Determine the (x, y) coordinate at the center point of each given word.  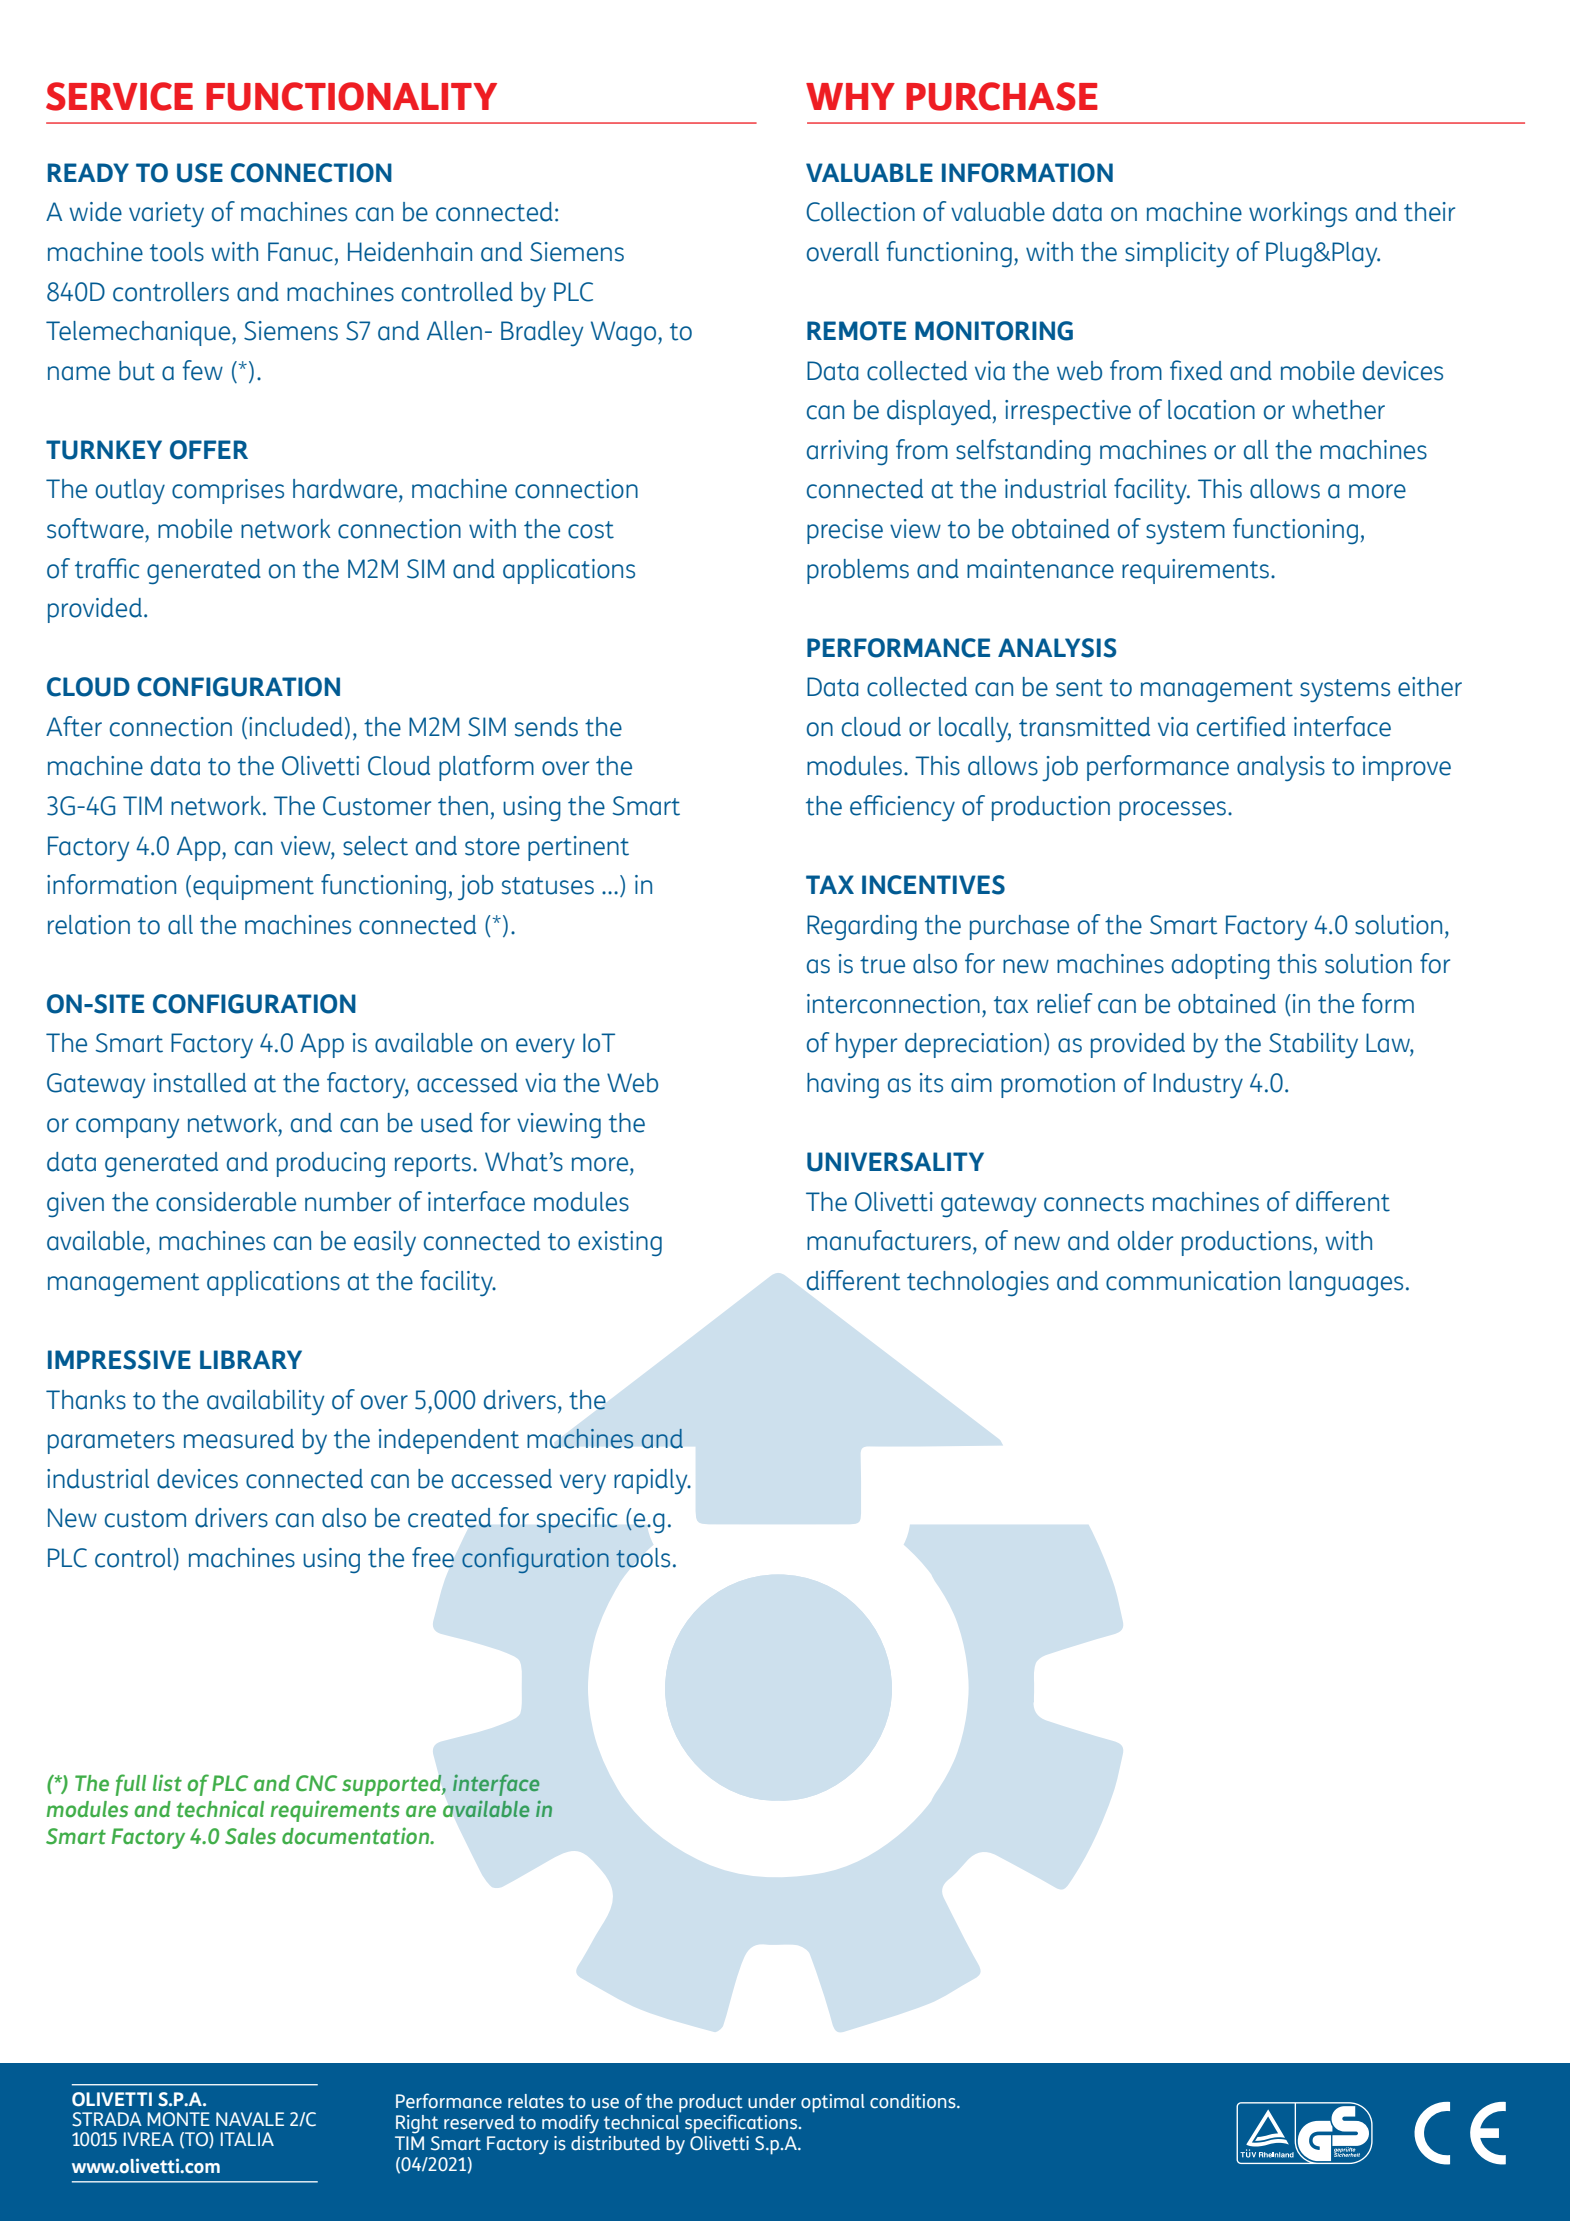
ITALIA (247, 2139)
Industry (1198, 1085)
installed (200, 1083)
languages (1346, 1283)
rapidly (652, 1481)
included (296, 727)
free (433, 1557)
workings (1298, 214)
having (843, 1085)
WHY (850, 96)
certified (1241, 726)
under (772, 2101)
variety (166, 214)
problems (858, 571)
